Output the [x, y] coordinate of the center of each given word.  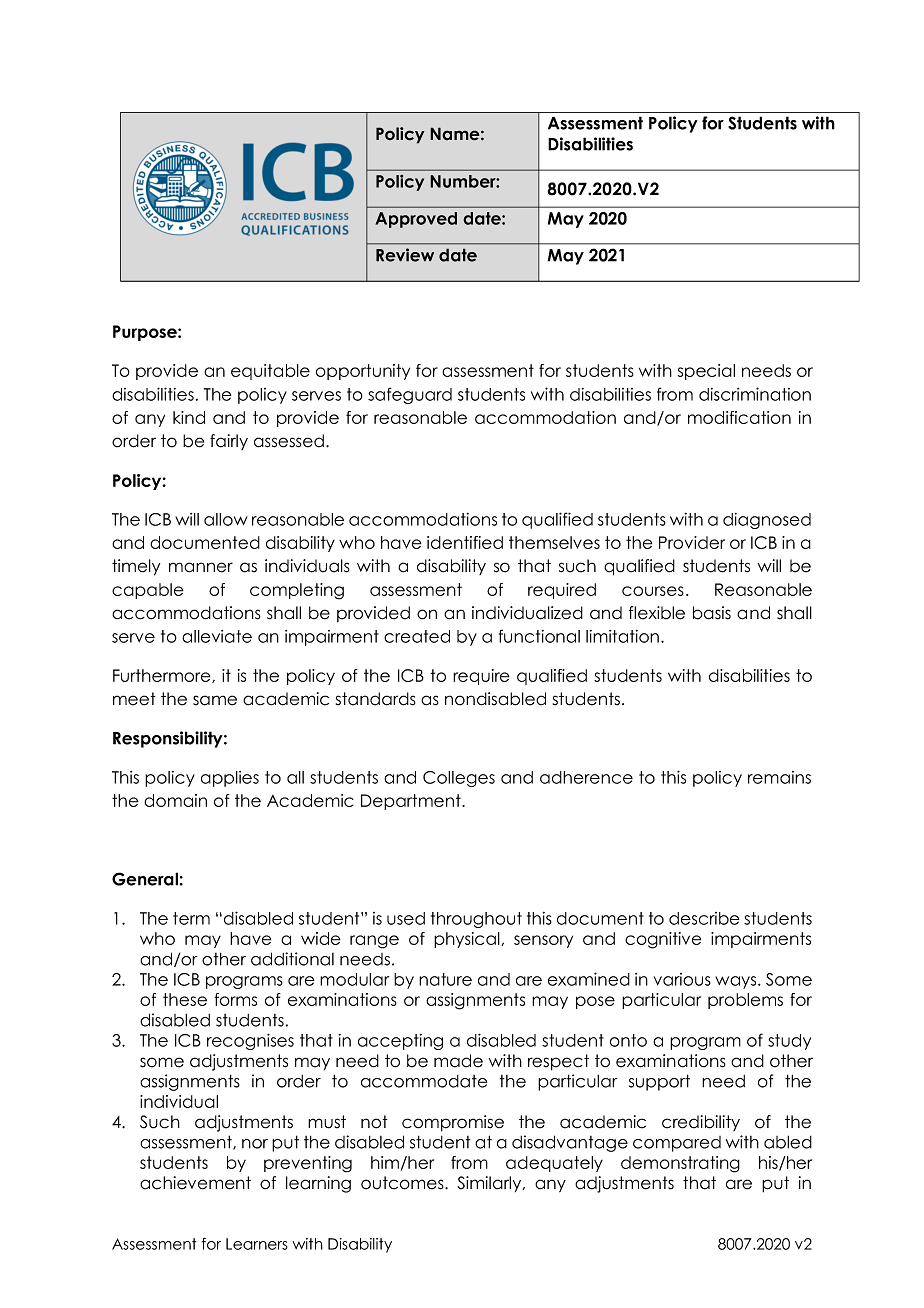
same [215, 700]
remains [779, 777]
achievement [195, 1183]
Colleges [459, 779]
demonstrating [680, 1164]
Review [405, 255]
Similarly [490, 1184]
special [706, 372]
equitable [270, 372]
